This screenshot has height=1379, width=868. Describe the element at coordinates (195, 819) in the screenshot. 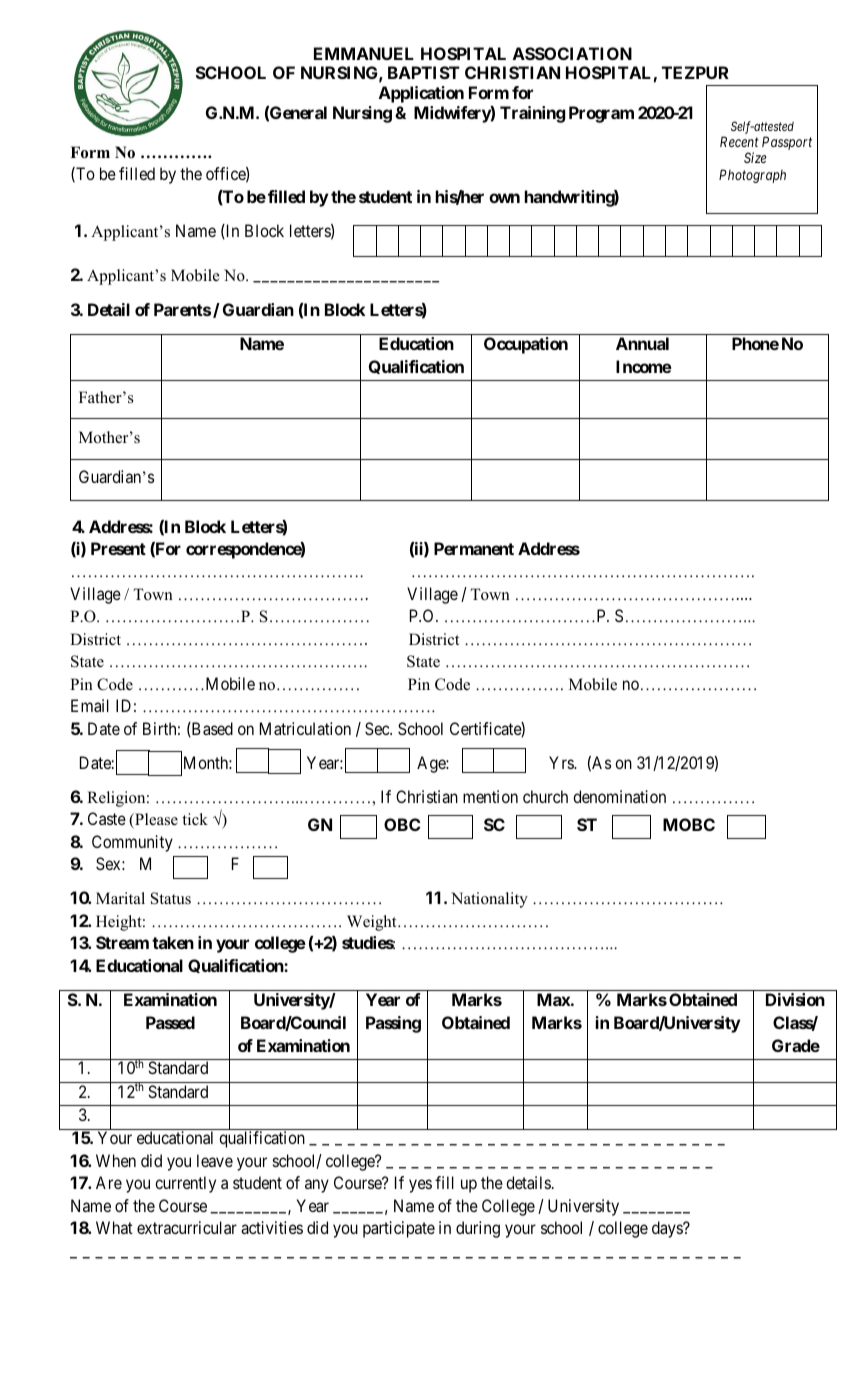

I see `tick` at that location.
